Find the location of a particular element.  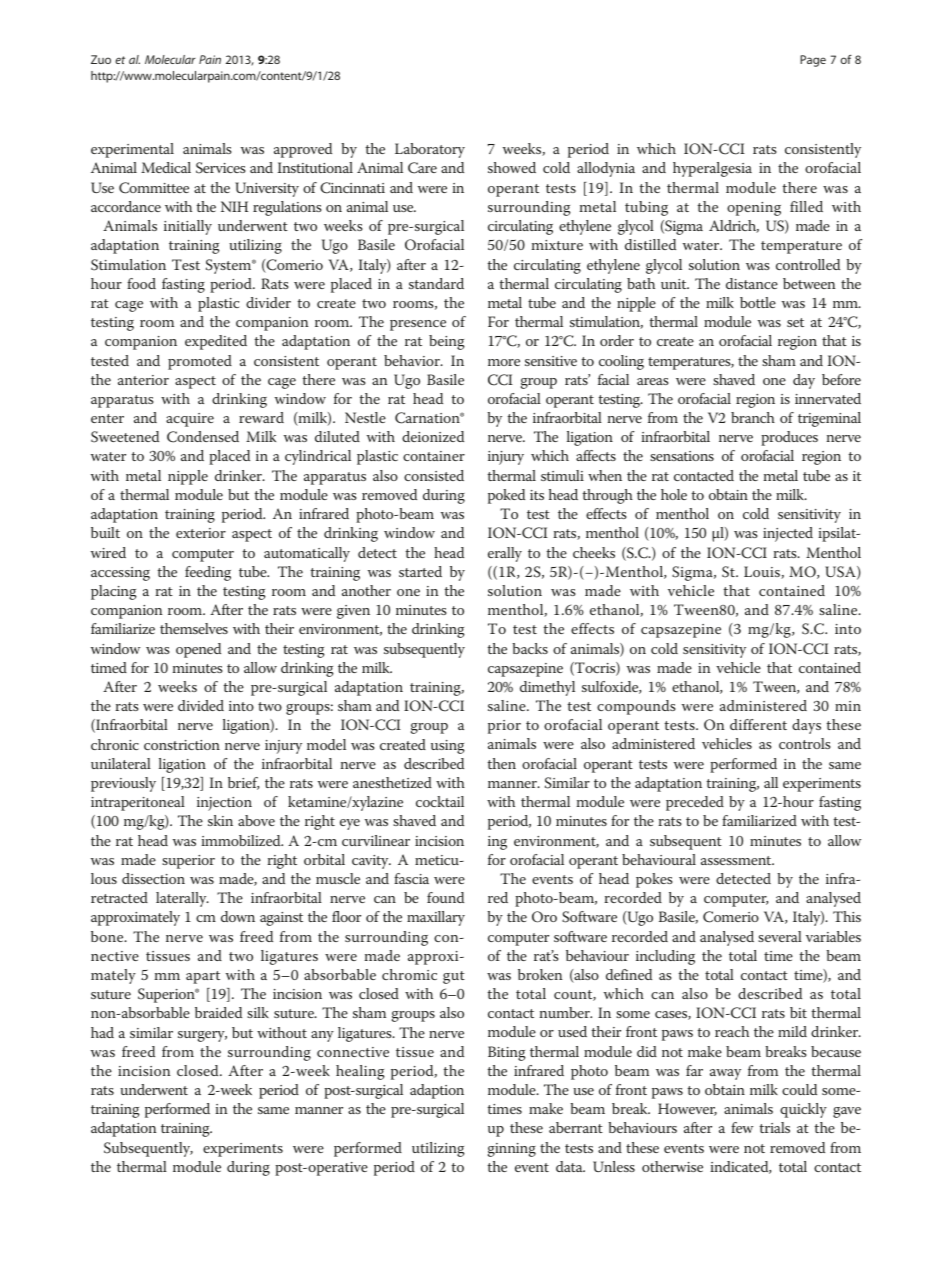

being is located at coordinates (447, 342).
